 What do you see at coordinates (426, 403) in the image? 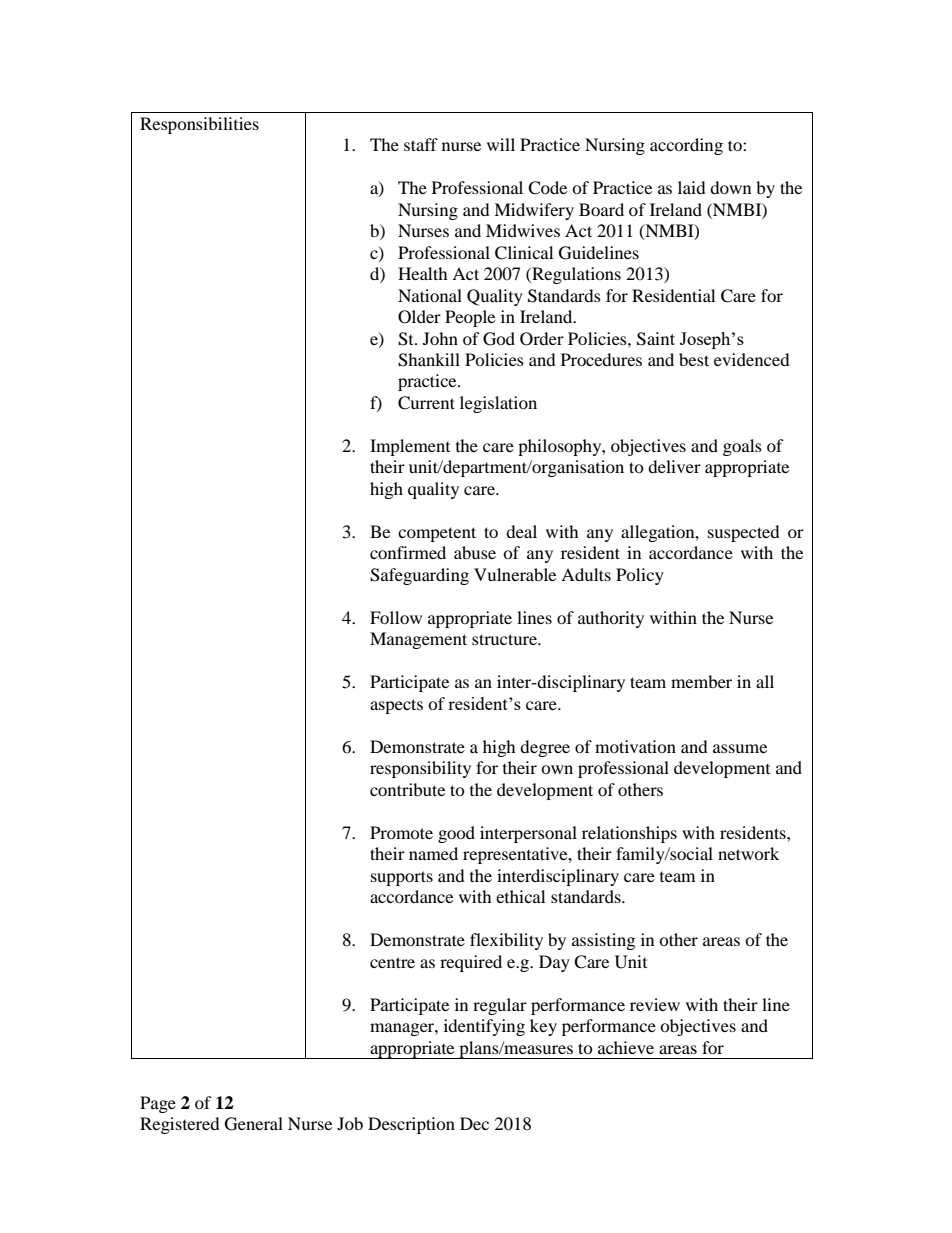
I see `Current` at bounding box center [426, 403].
